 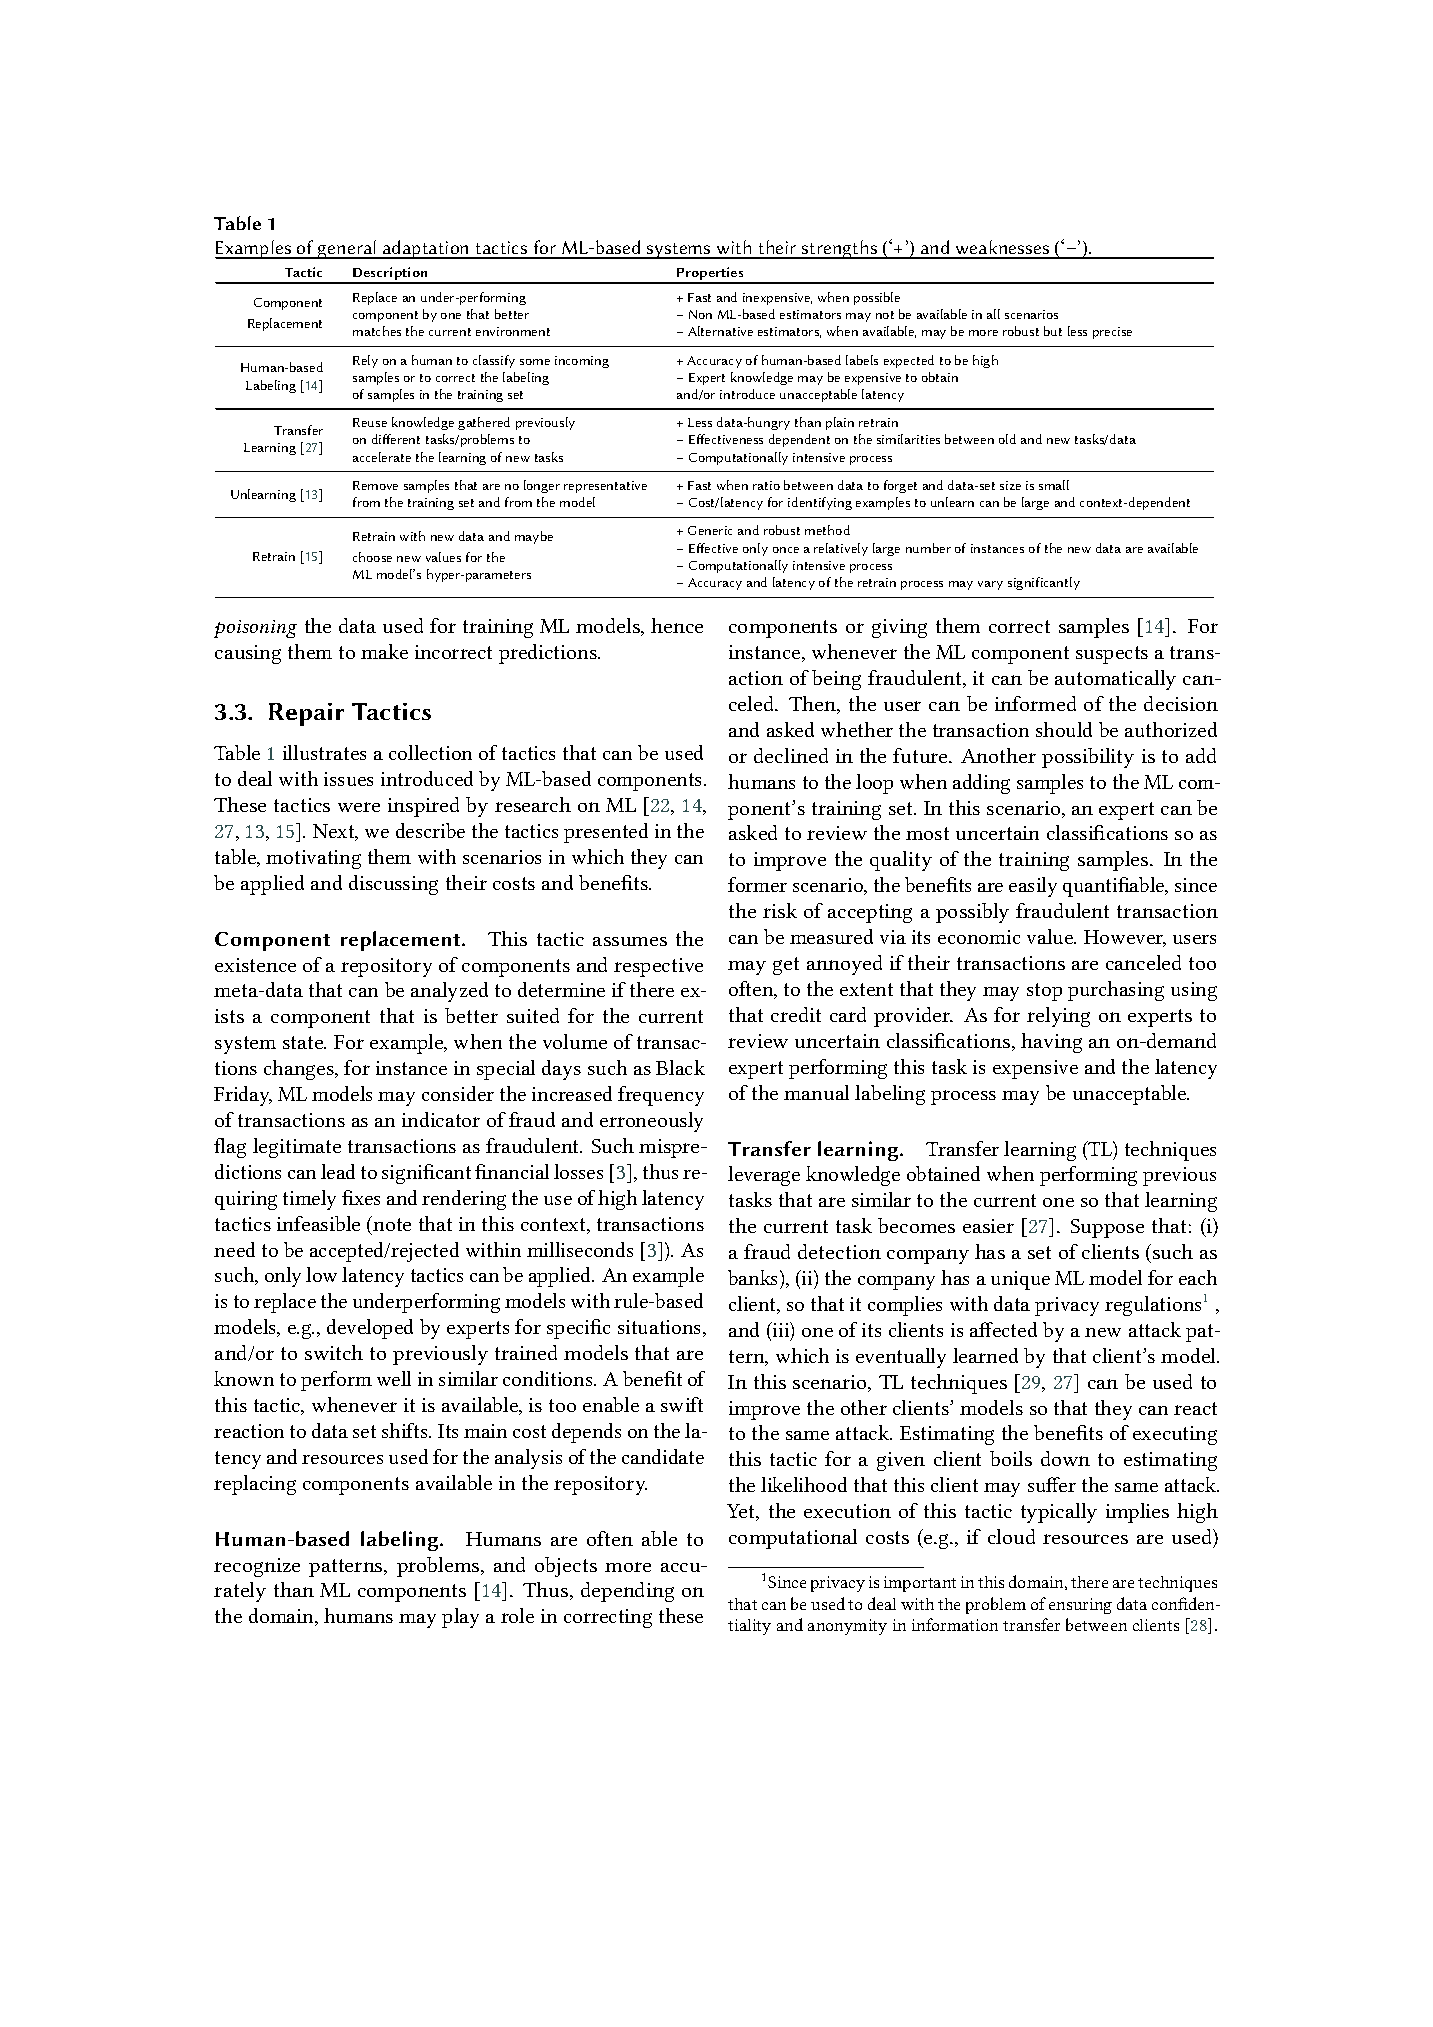 What do you see at coordinates (710, 275) in the page?
I see `Properties` at bounding box center [710, 275].
